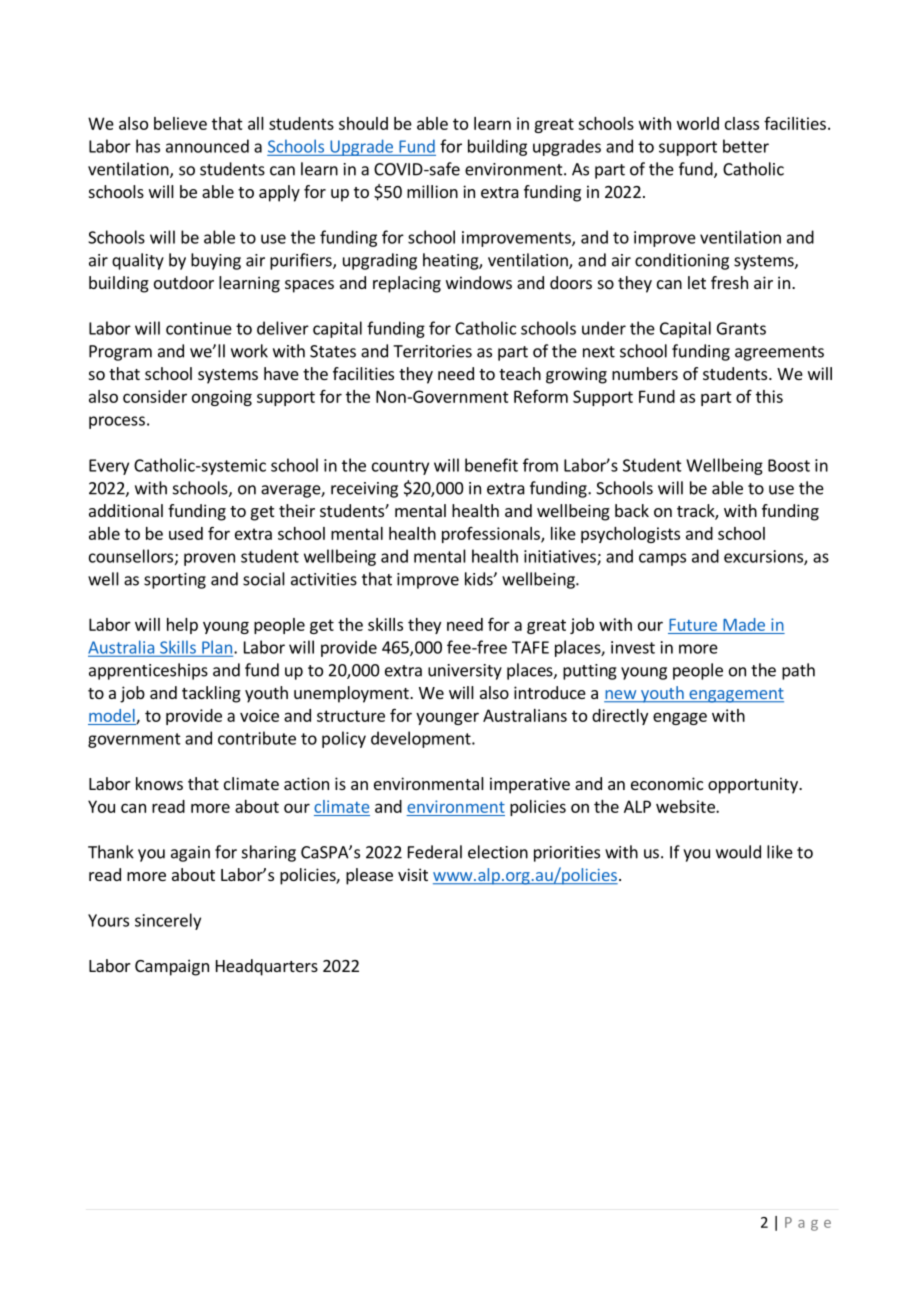 Image resolution: width=924 pixels, height=1308 pixels. Describe the element at coordinates (432, 191) in the document. I see `million` at that location.
